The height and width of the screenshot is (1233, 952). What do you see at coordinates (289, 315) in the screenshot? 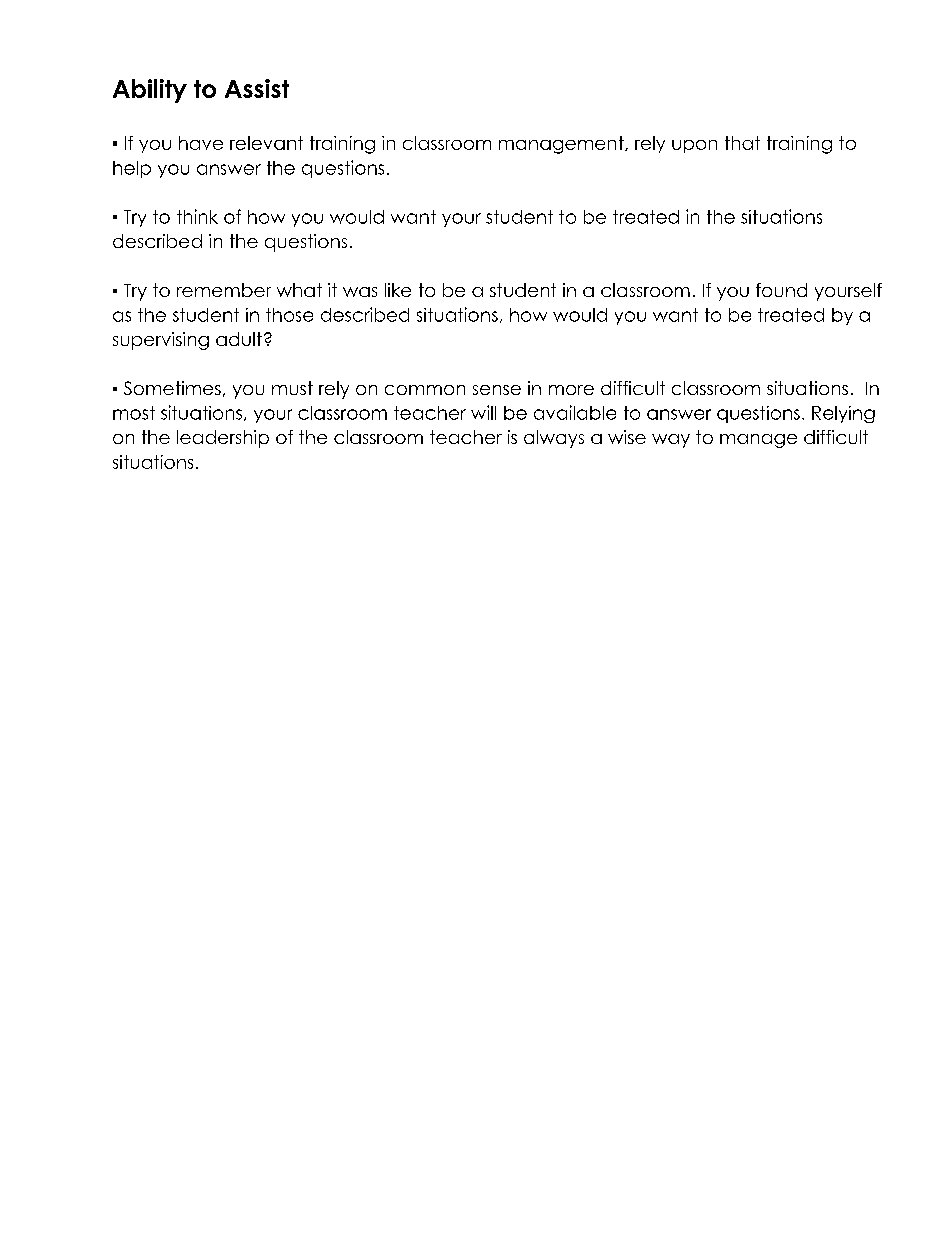
I see `those` at bounding box center [289, 315].
